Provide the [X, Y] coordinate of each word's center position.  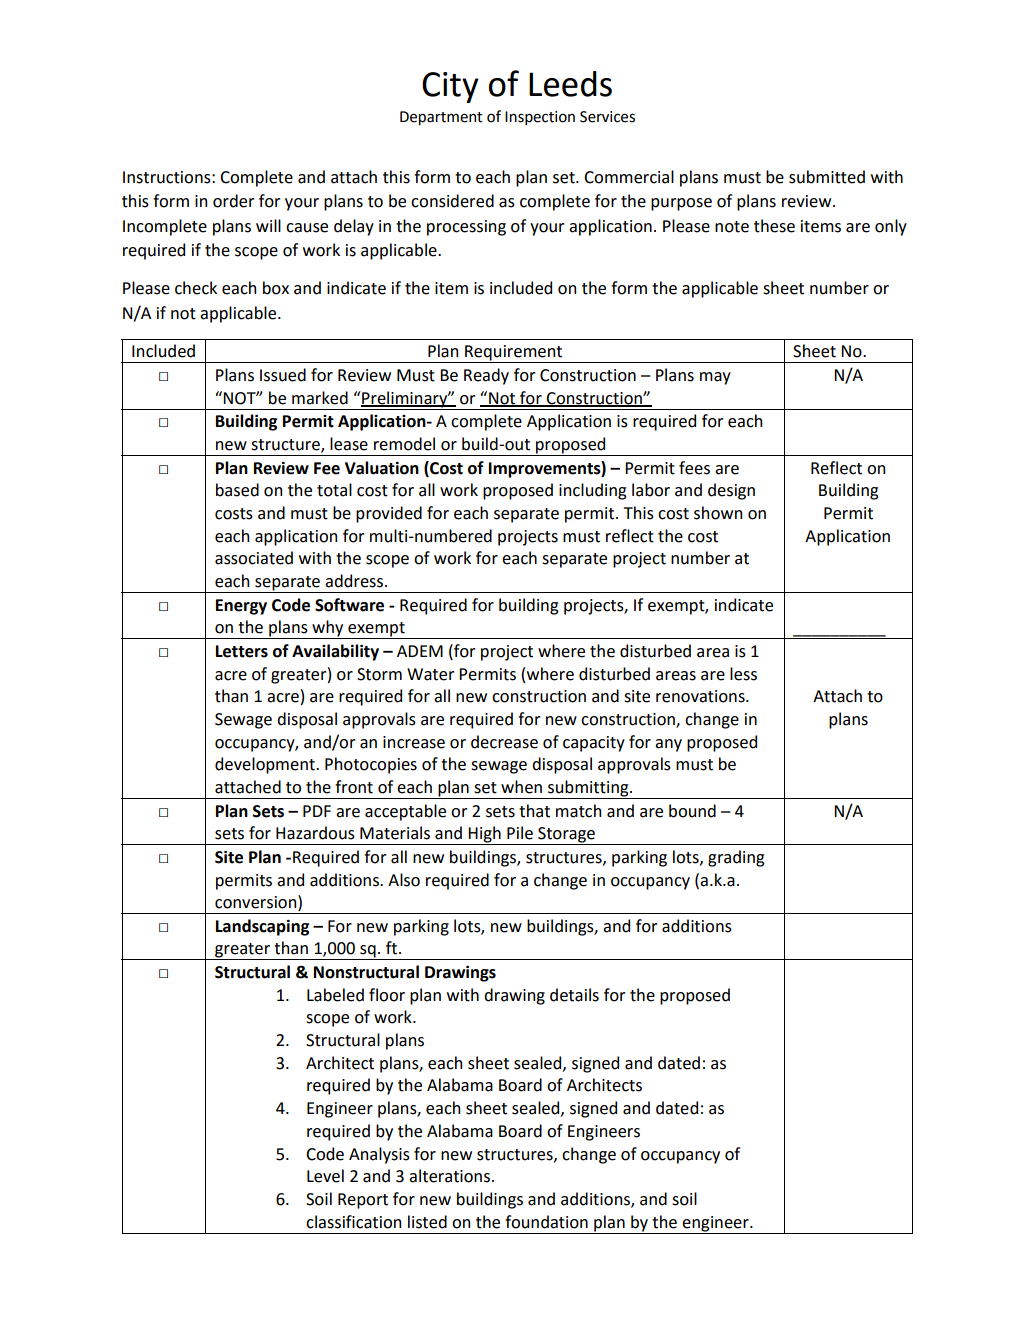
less [743, 674]
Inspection [540, 118]
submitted [827, 177]
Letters [242, 651]
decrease [504, 742]
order [233, 201]
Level [325, 1176]
